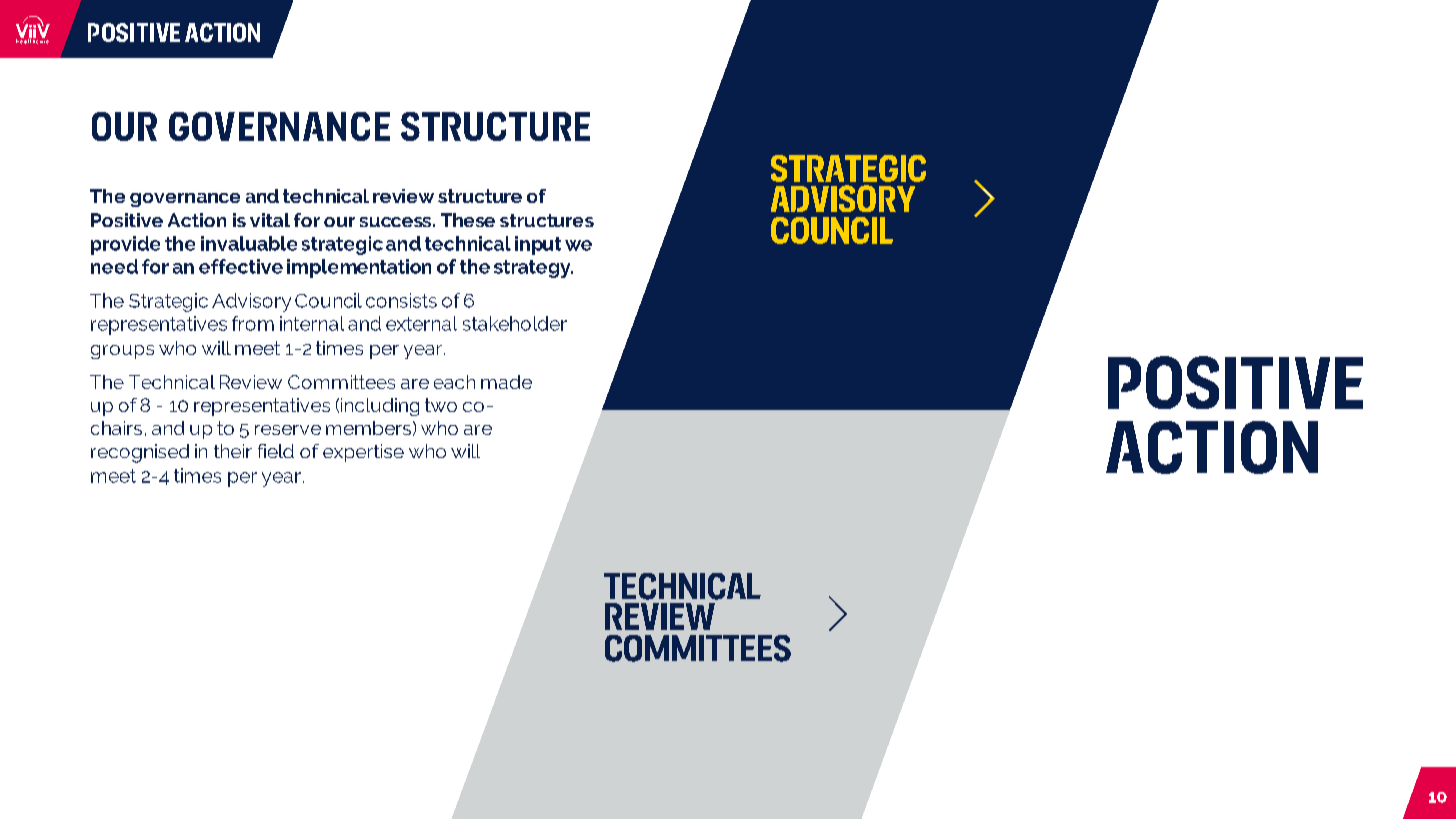 The width and height of the screenshot is (1456, 819). Describe the element at coordinates (359, 268) in the screenshot. I see `implementation` at that location.
